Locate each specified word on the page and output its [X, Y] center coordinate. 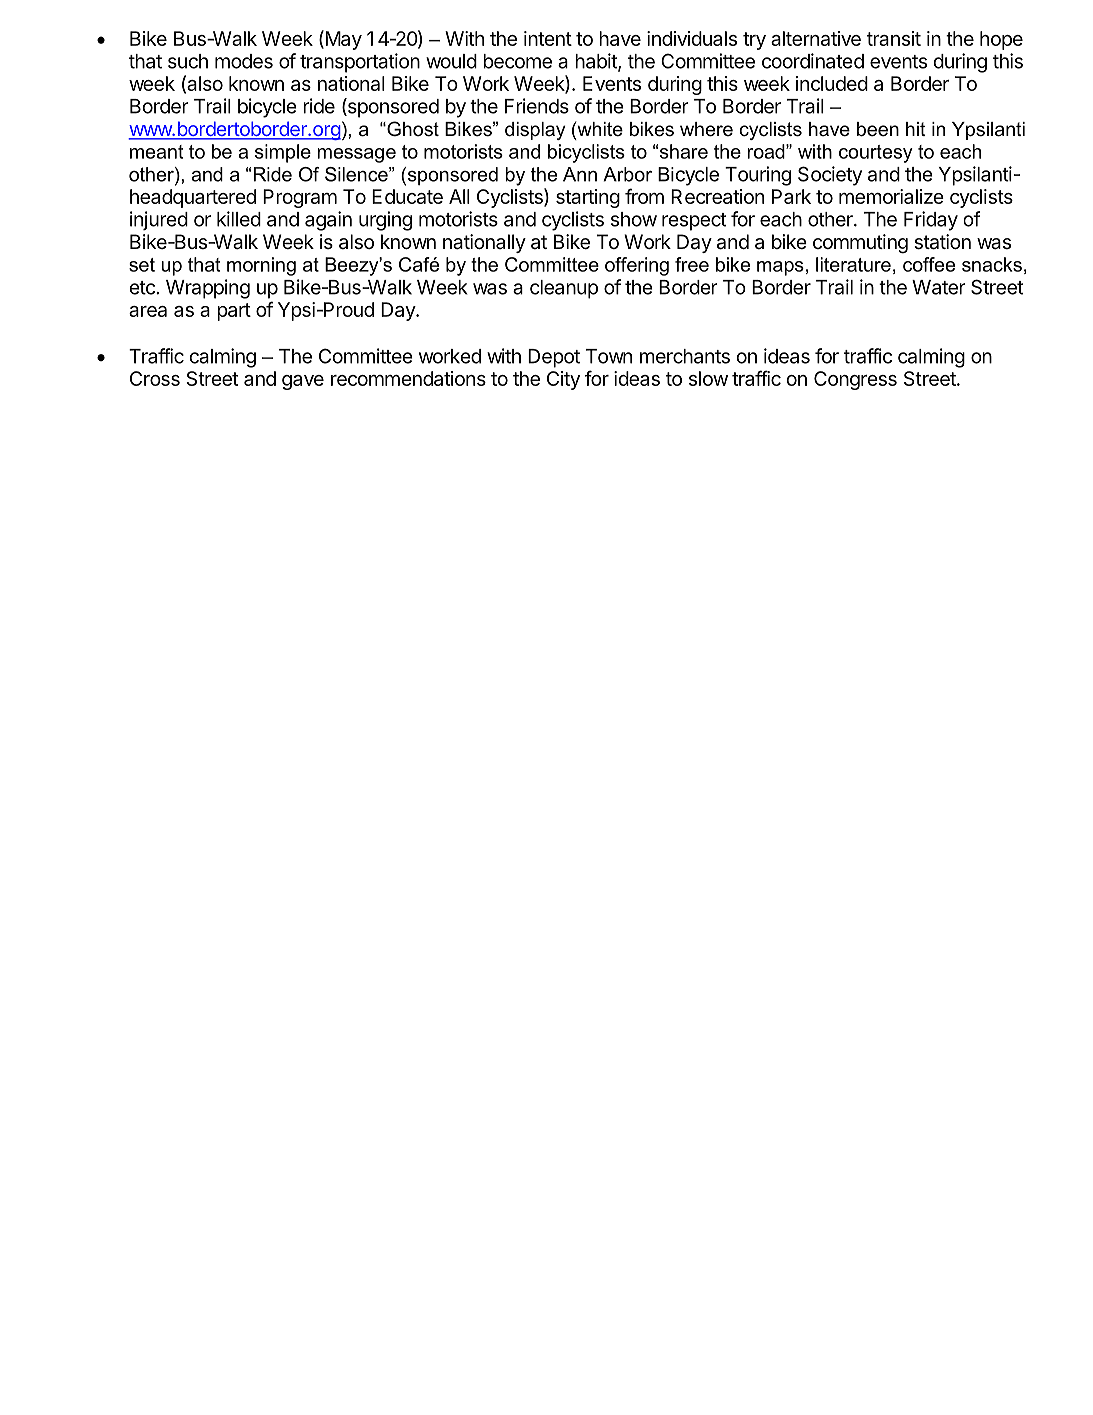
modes [244, 61]
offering [637, 266]
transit [894, 38]
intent [548, 38]
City [563, 380]
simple [283, 153]
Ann [580, 174]
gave [303, 382]
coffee [929, 264]
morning [261, 266]
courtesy [876, 154]
